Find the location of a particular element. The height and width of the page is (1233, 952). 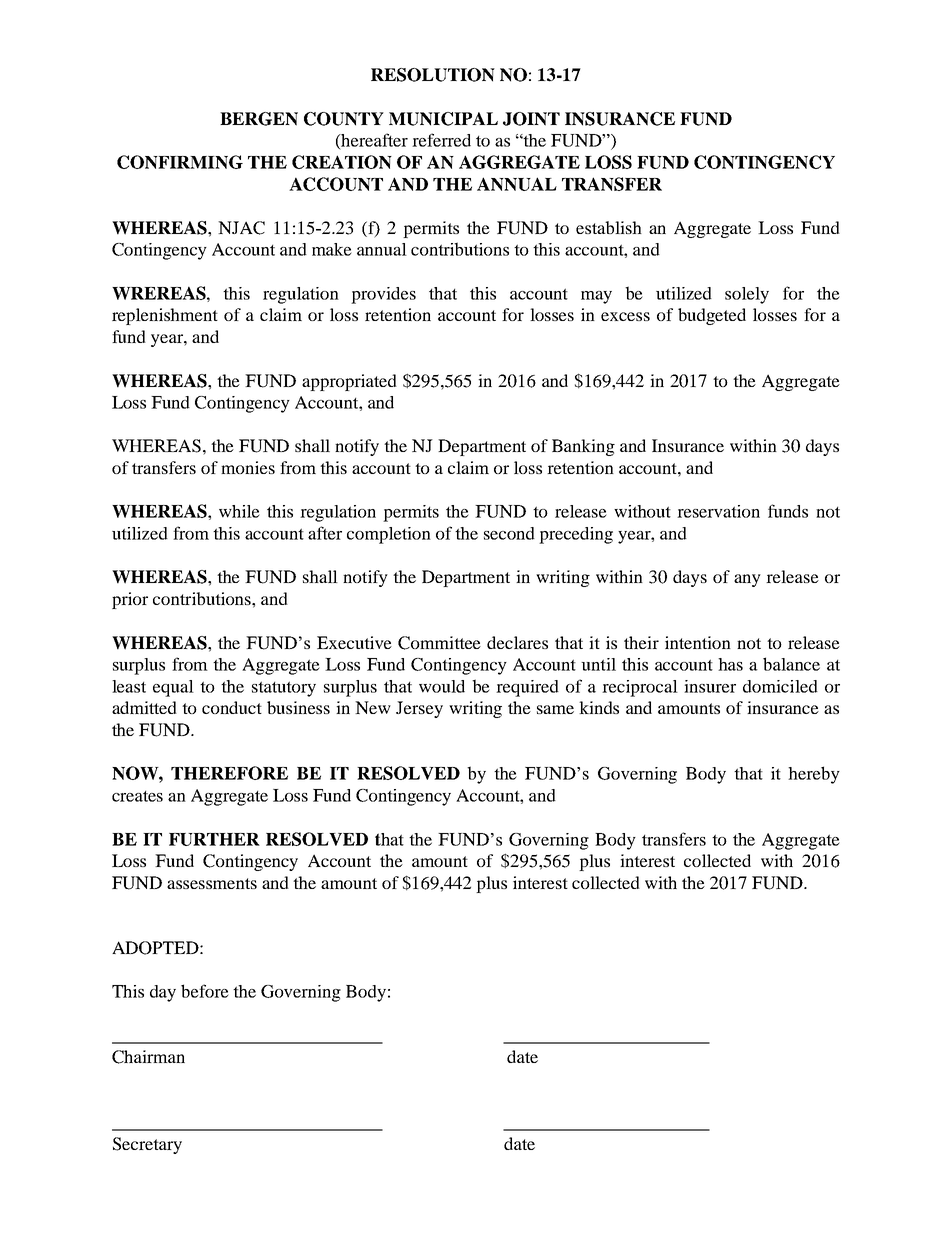

THEREFORE is located at coordinates (229, 773).
